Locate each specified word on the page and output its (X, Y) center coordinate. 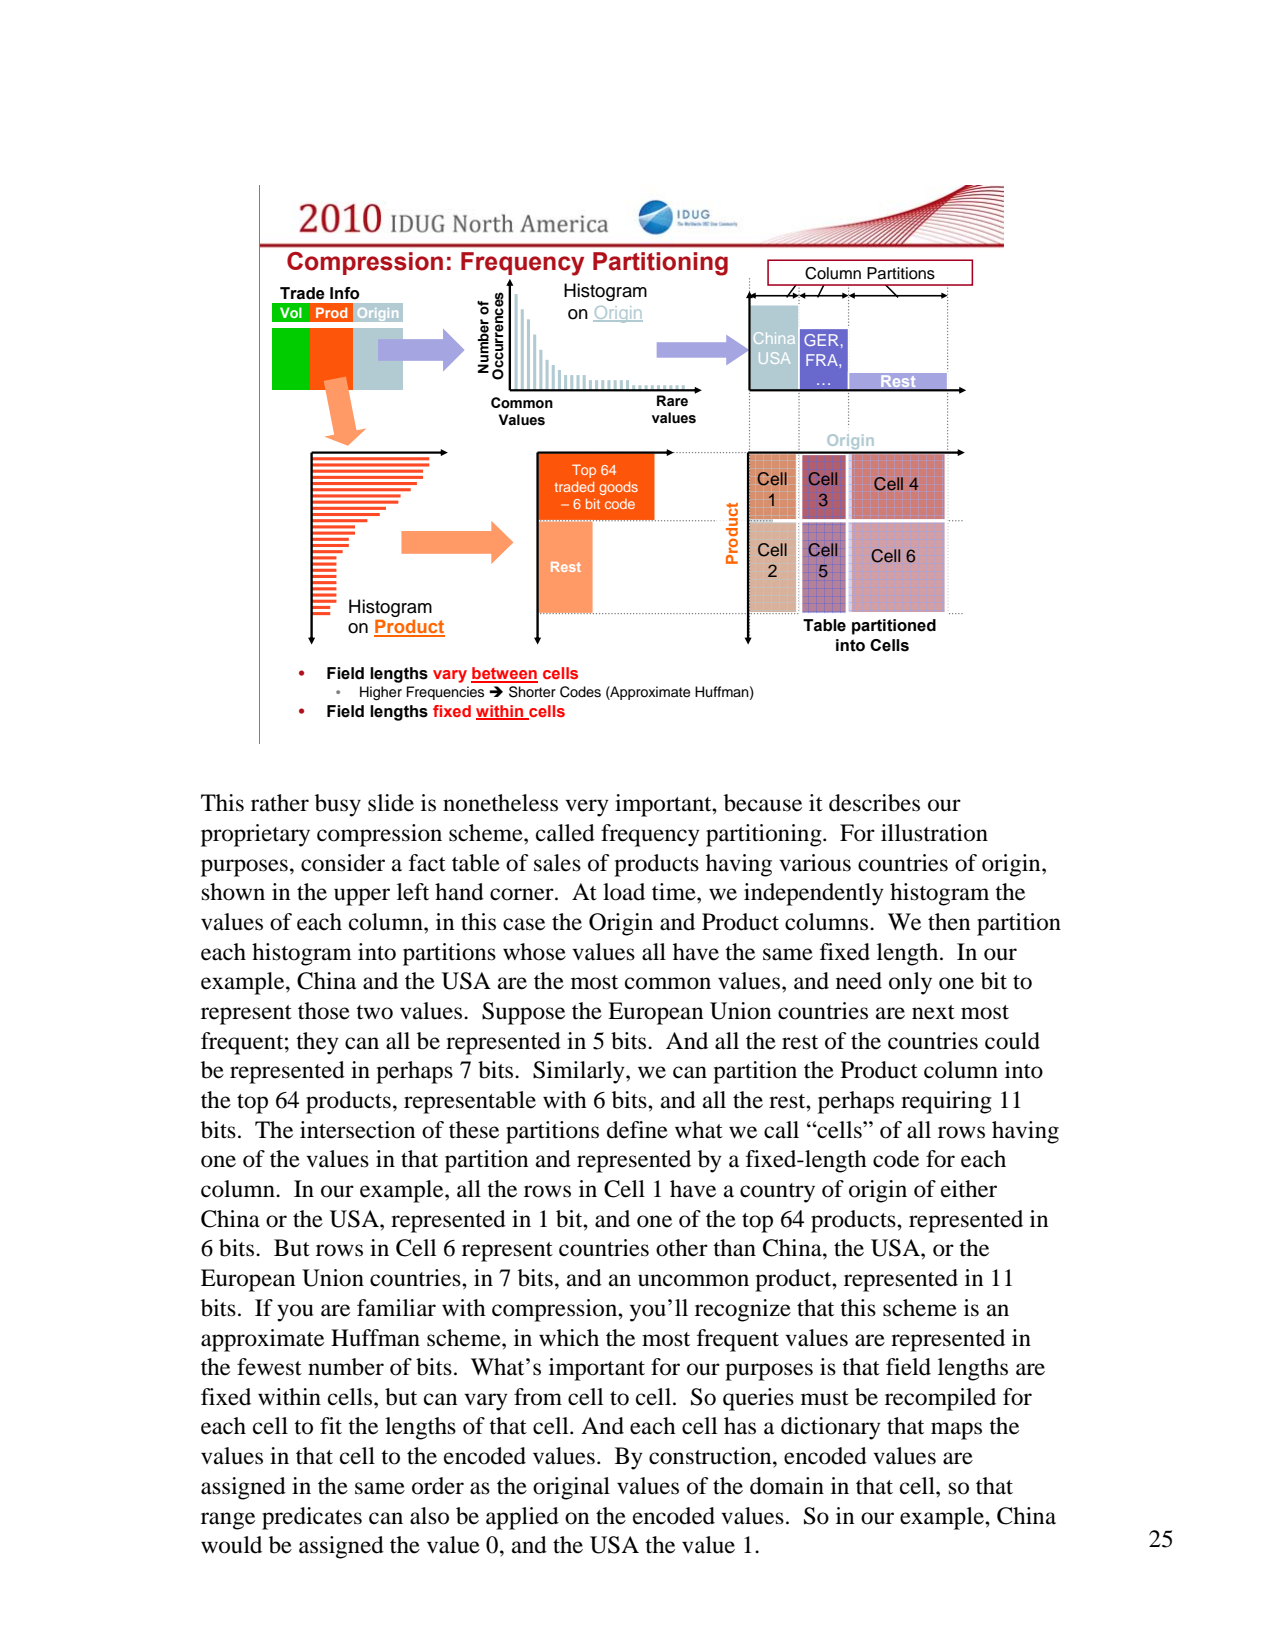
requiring (946, 1102)
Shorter (532, 692)
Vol (291, 312)
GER (821, 340)
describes (874, 803)
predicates (312, 1518)
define (637, 1130)
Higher (381, 693)
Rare (672, 401)
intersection (357, 1130)
